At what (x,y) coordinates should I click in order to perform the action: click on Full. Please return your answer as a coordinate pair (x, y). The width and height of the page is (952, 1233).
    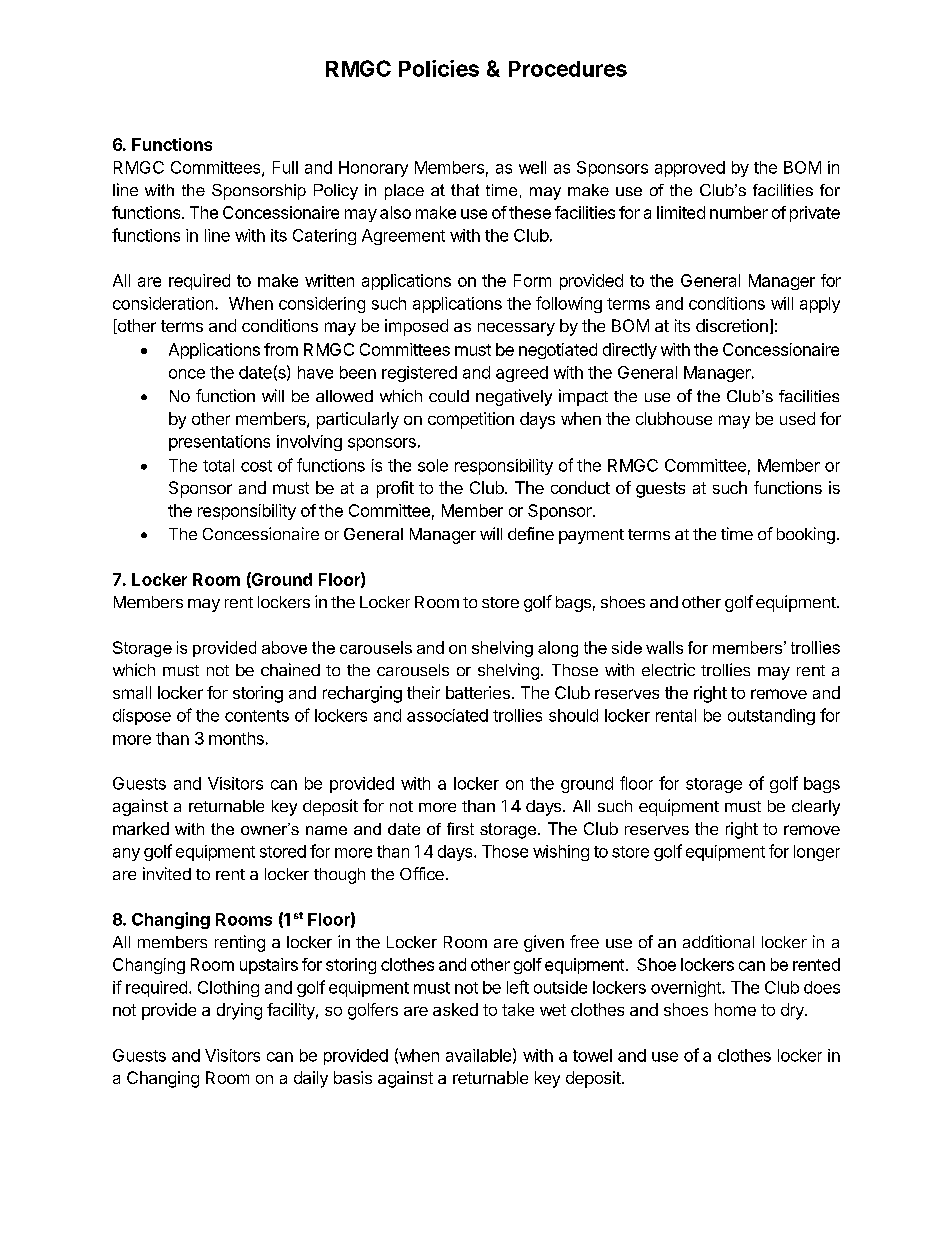
    Looking at the image, I should click on (285, 167).
